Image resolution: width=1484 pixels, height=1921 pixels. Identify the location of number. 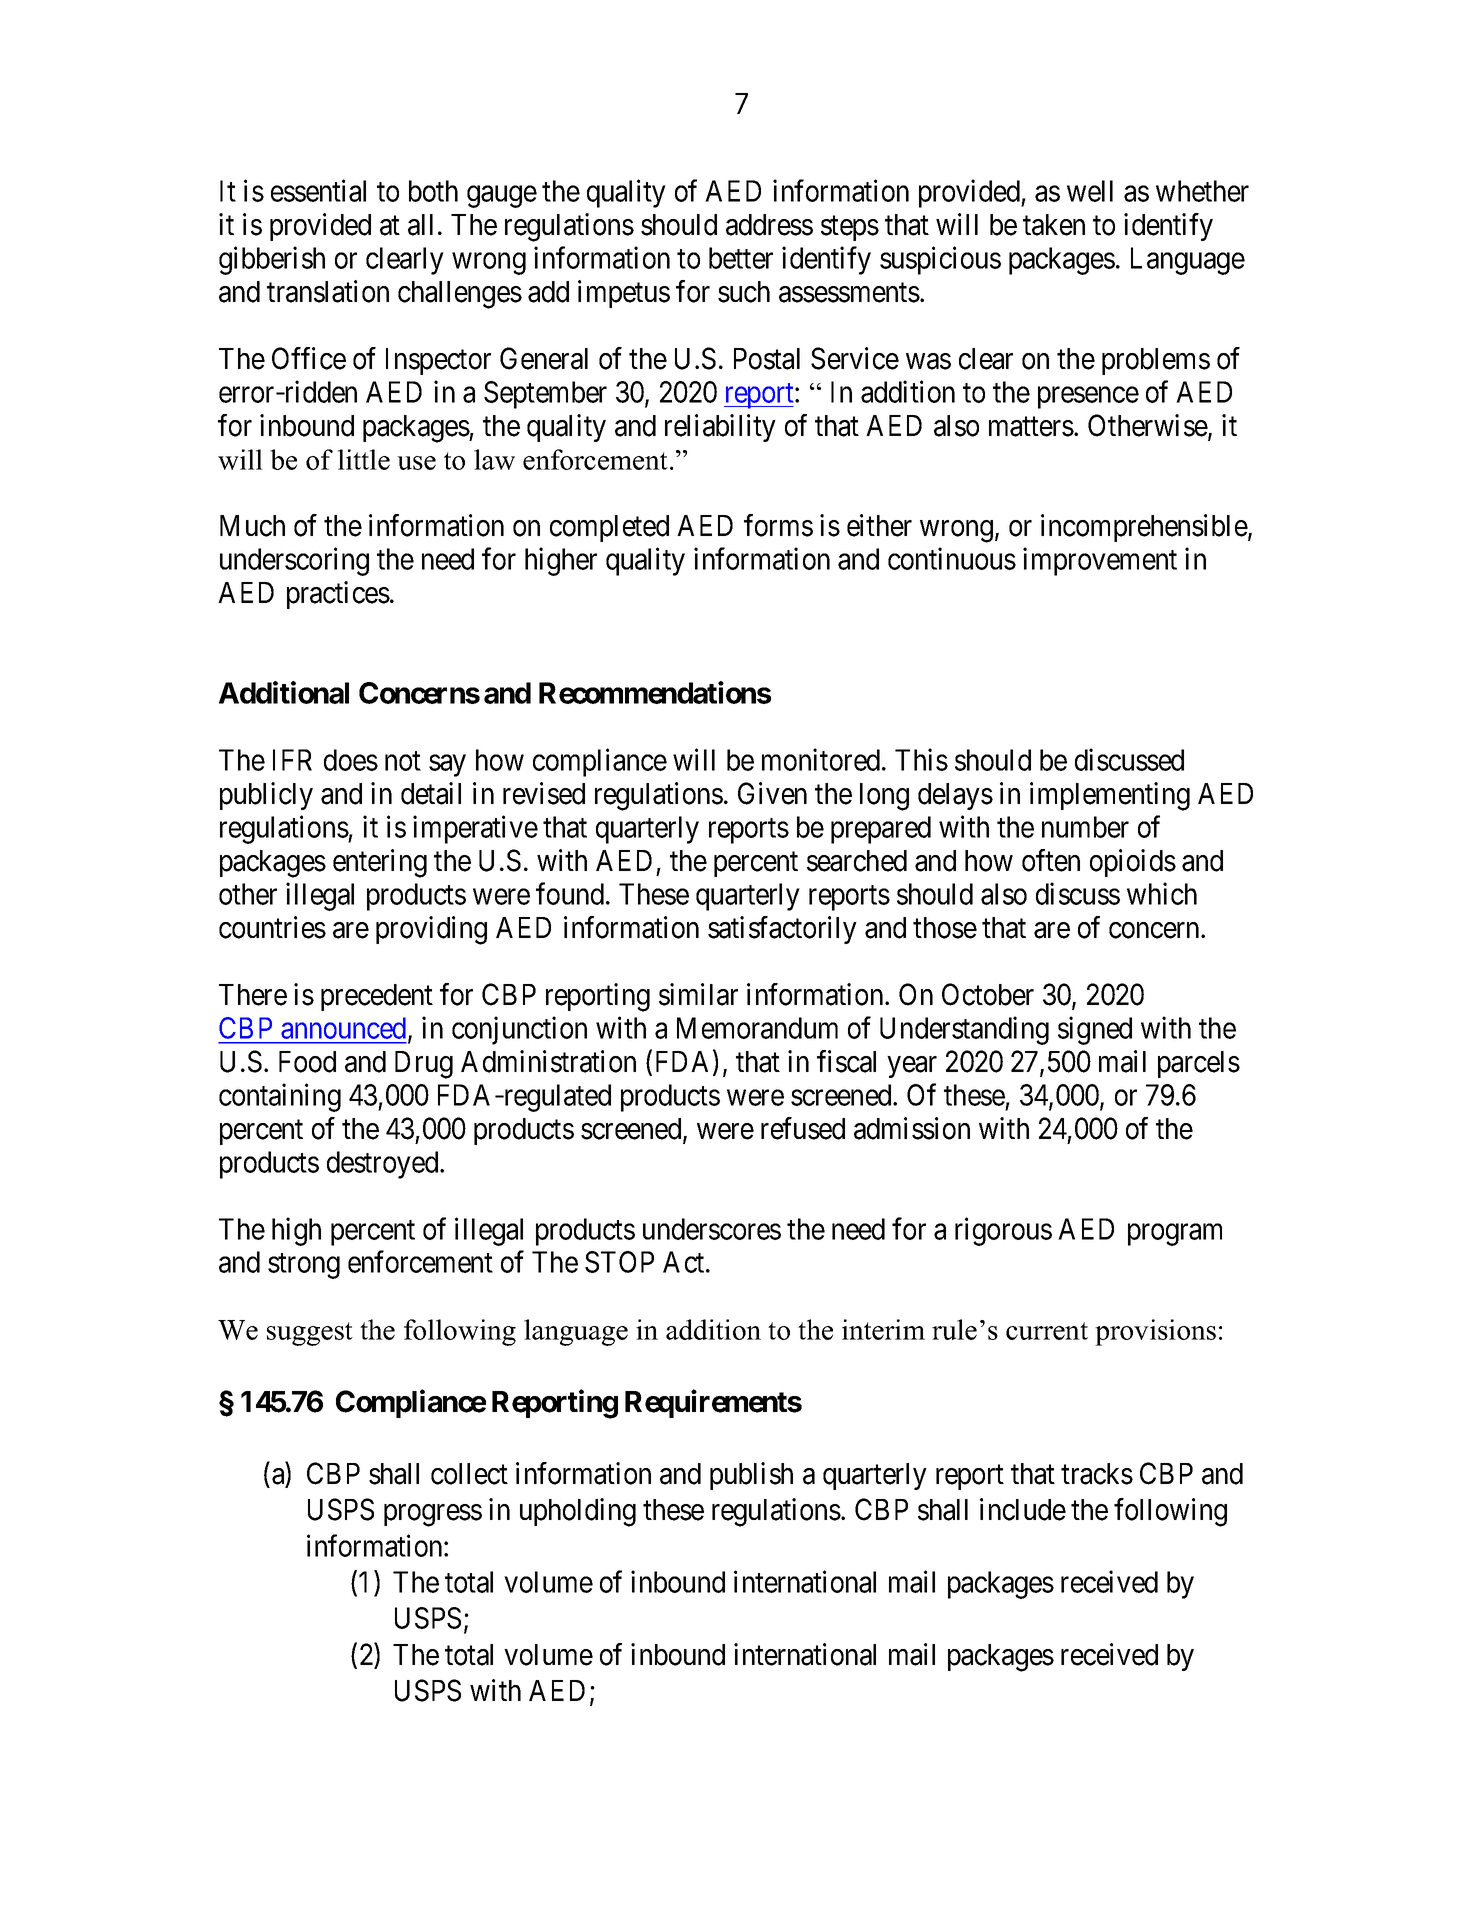
(1085, 827).
